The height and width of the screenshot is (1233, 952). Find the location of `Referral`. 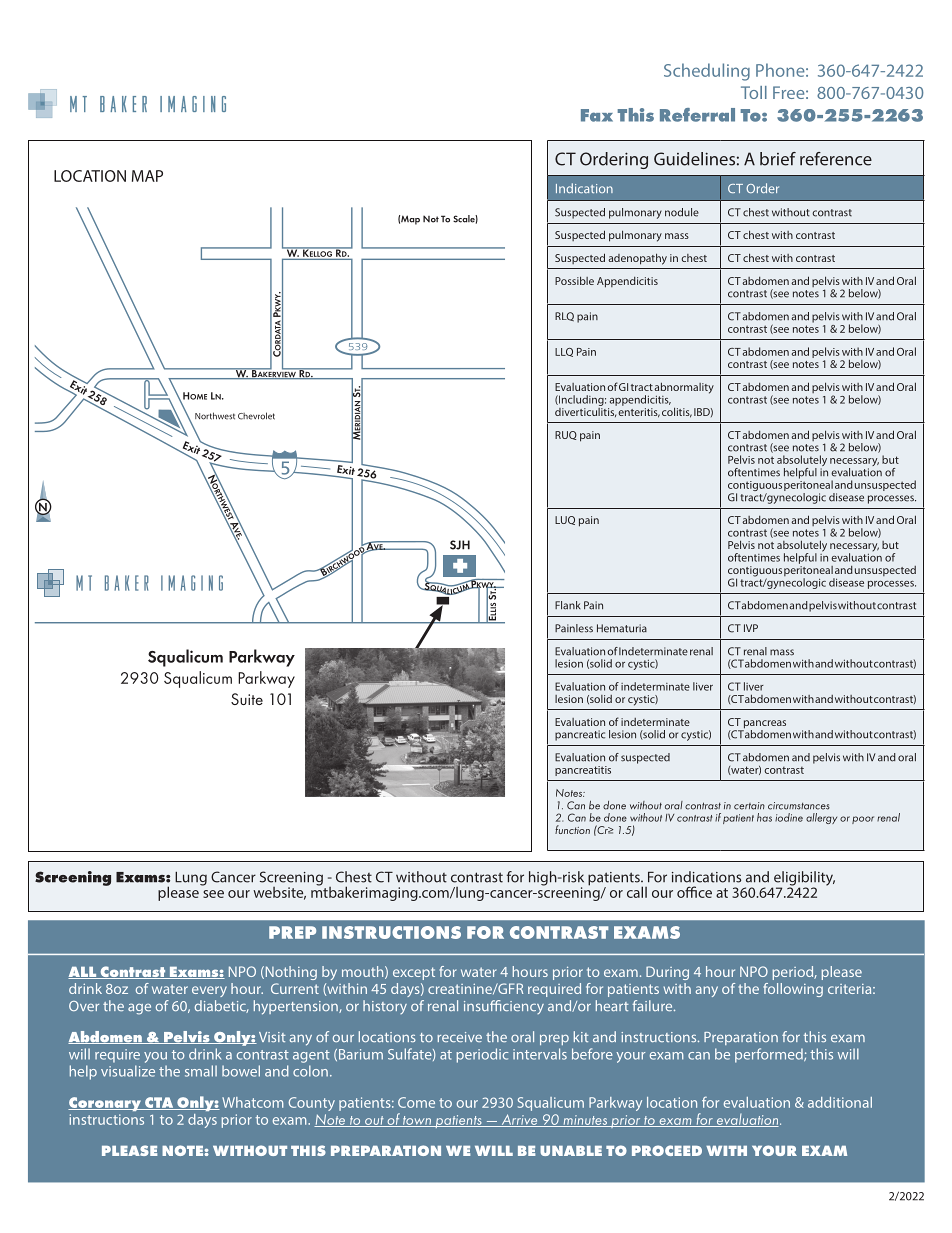

Referral is located at coordinates (697, 115).
